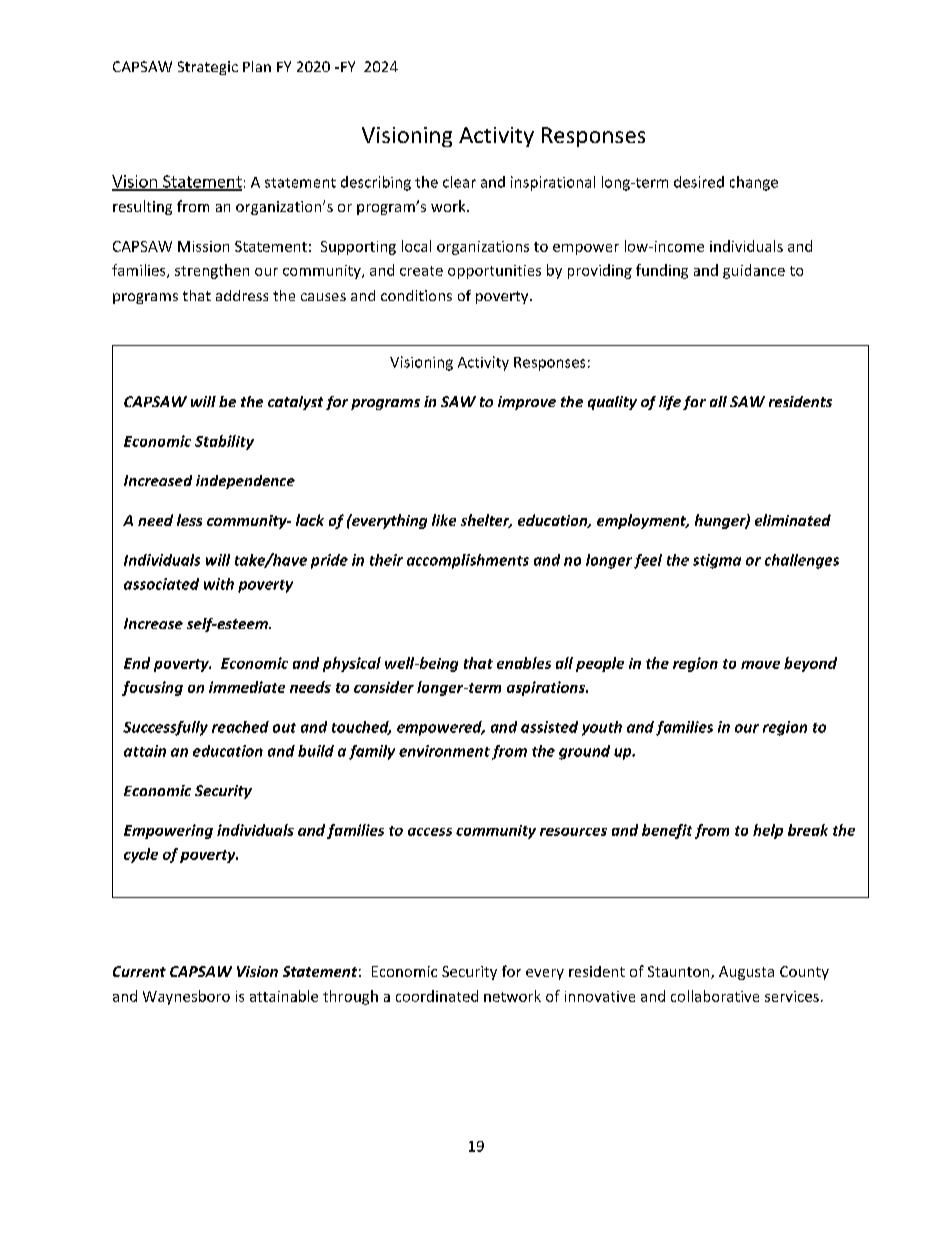 This image has height=1233, width=952. Describe the element at coordinates (670, 403) in the image. I see `life` at that location.
